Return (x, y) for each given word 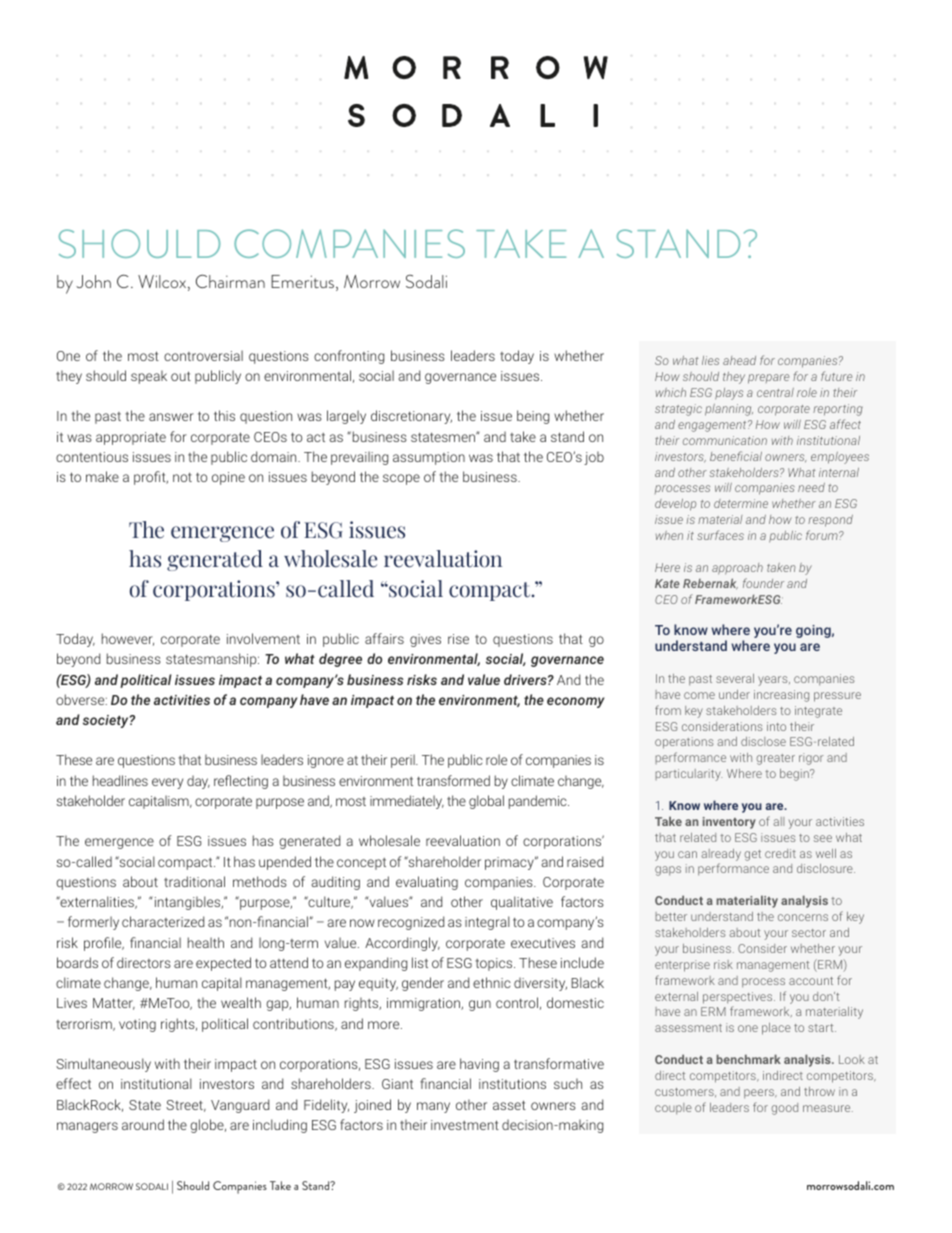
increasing (781, 696)
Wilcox (162, 281)
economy (575, 702)
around (143, 1124)
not (182, 477)
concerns (803, 917)
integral (487, 923)
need (811, 487)
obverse (81, 699)
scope (401, 479)
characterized (163, 921)
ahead (739, 360)
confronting (349, 357)
